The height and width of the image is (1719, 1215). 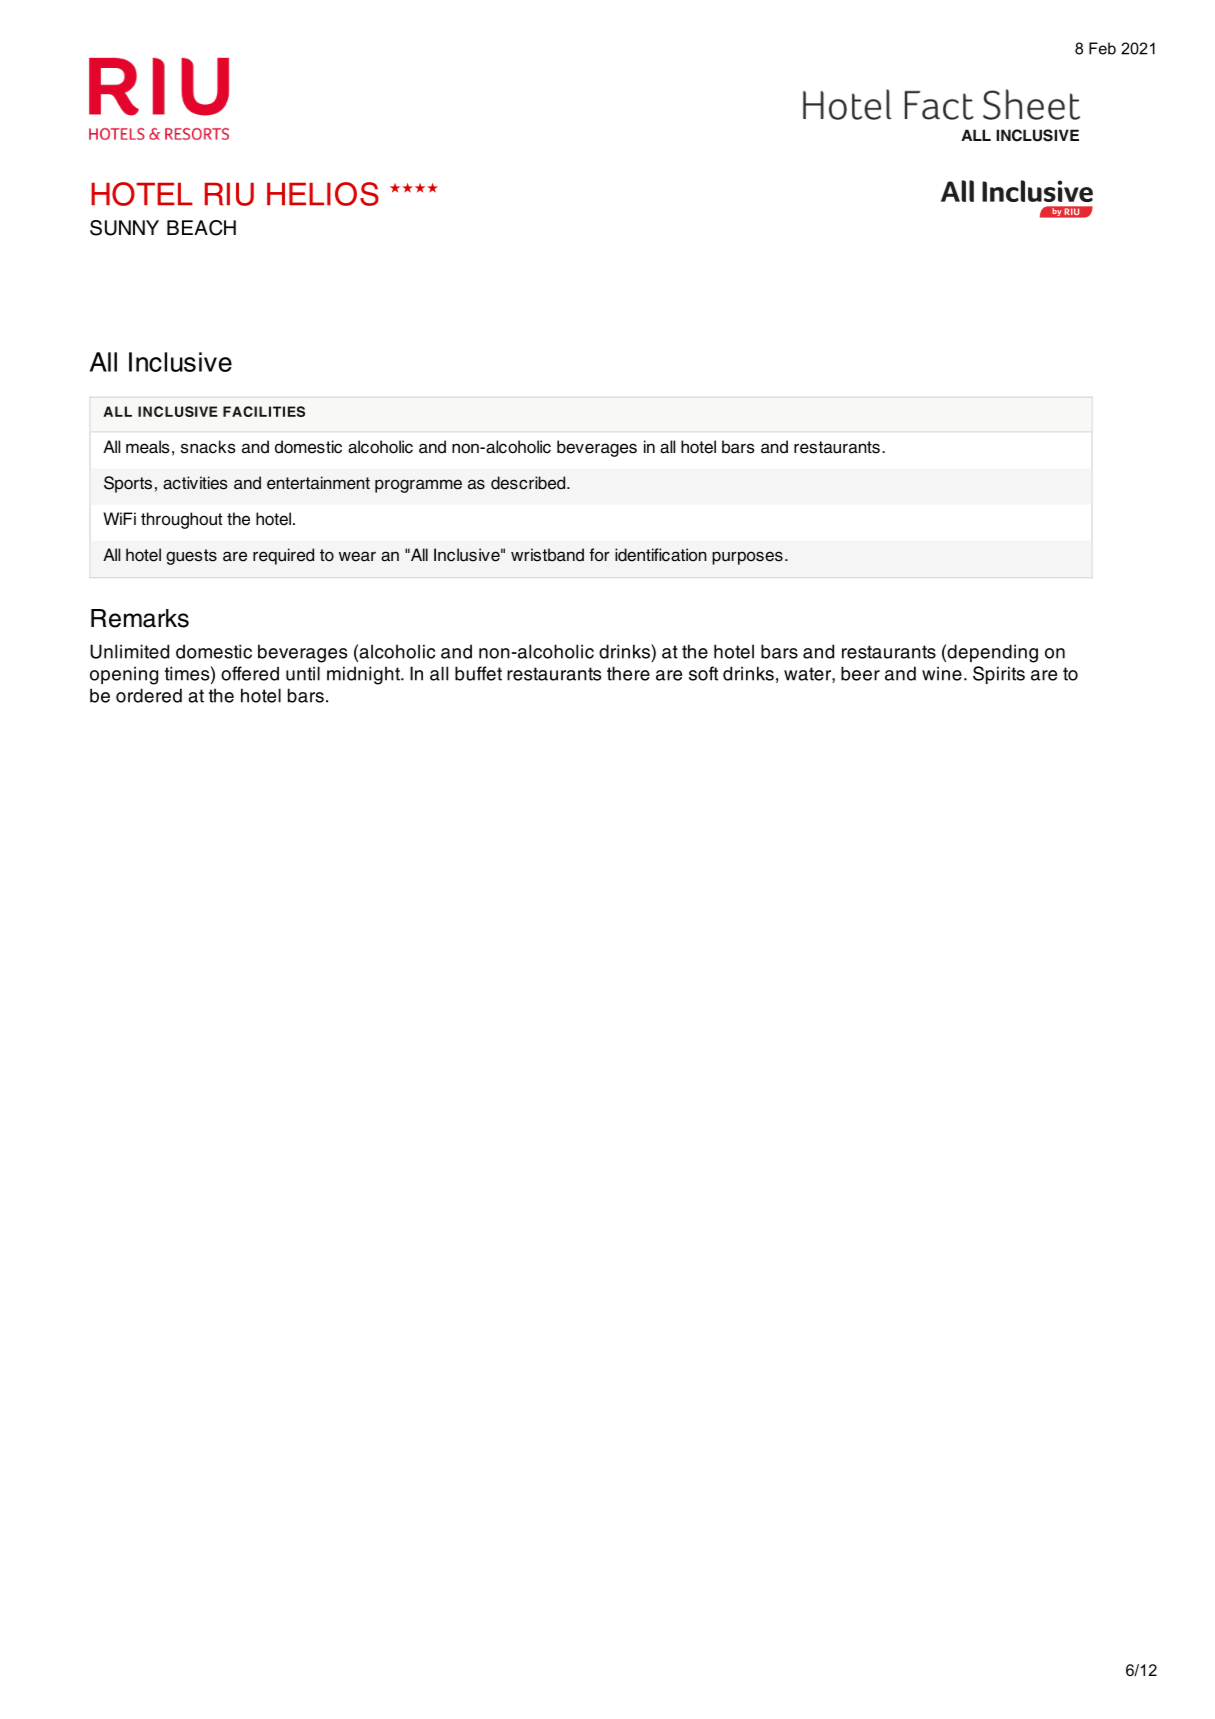 I want to click on offered, so click(x=250, y=673).
